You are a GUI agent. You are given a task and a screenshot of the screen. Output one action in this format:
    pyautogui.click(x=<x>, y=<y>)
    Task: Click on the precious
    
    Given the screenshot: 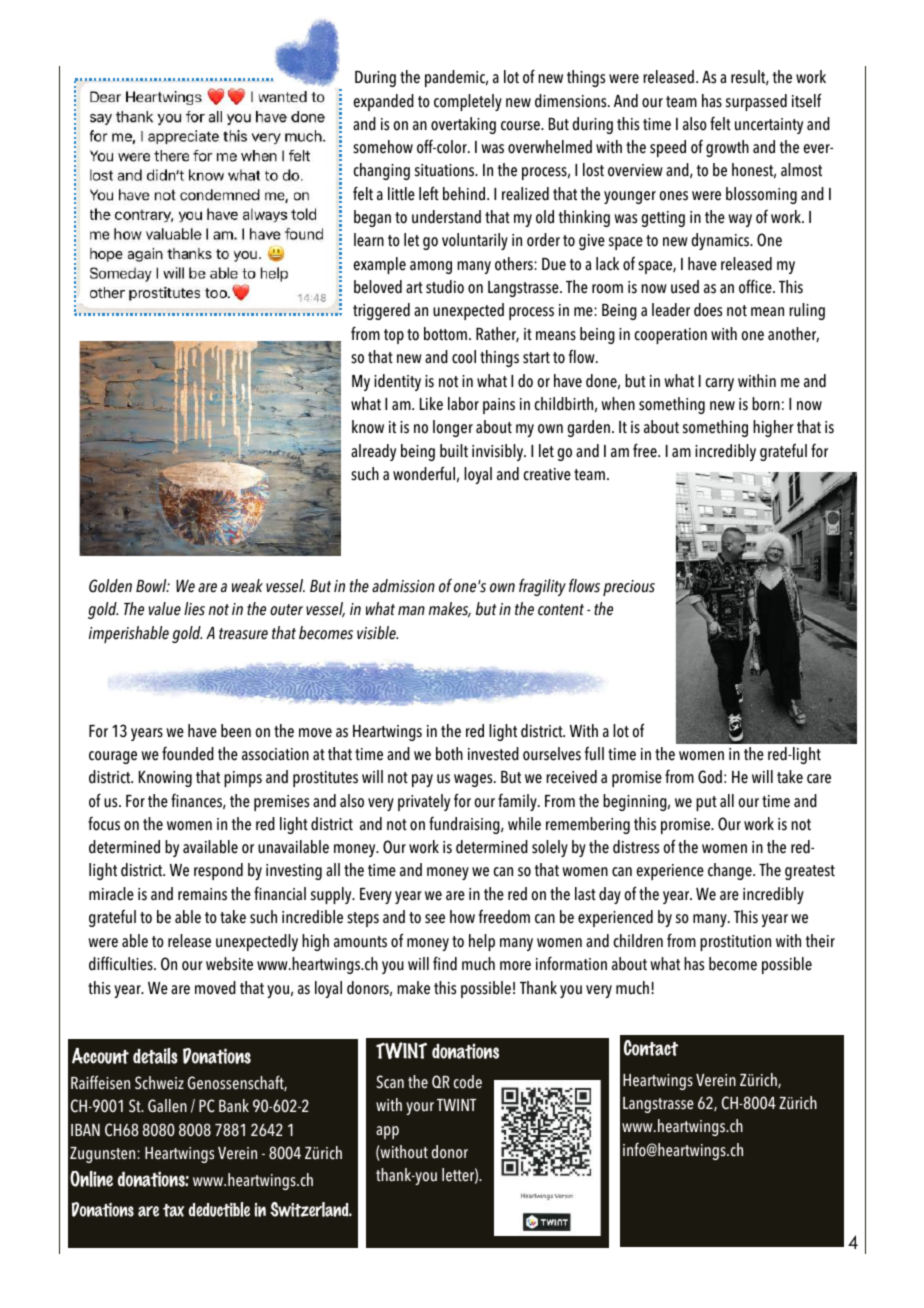 What is the action you would take?
    pyautogui.click(x=629, y=588)
